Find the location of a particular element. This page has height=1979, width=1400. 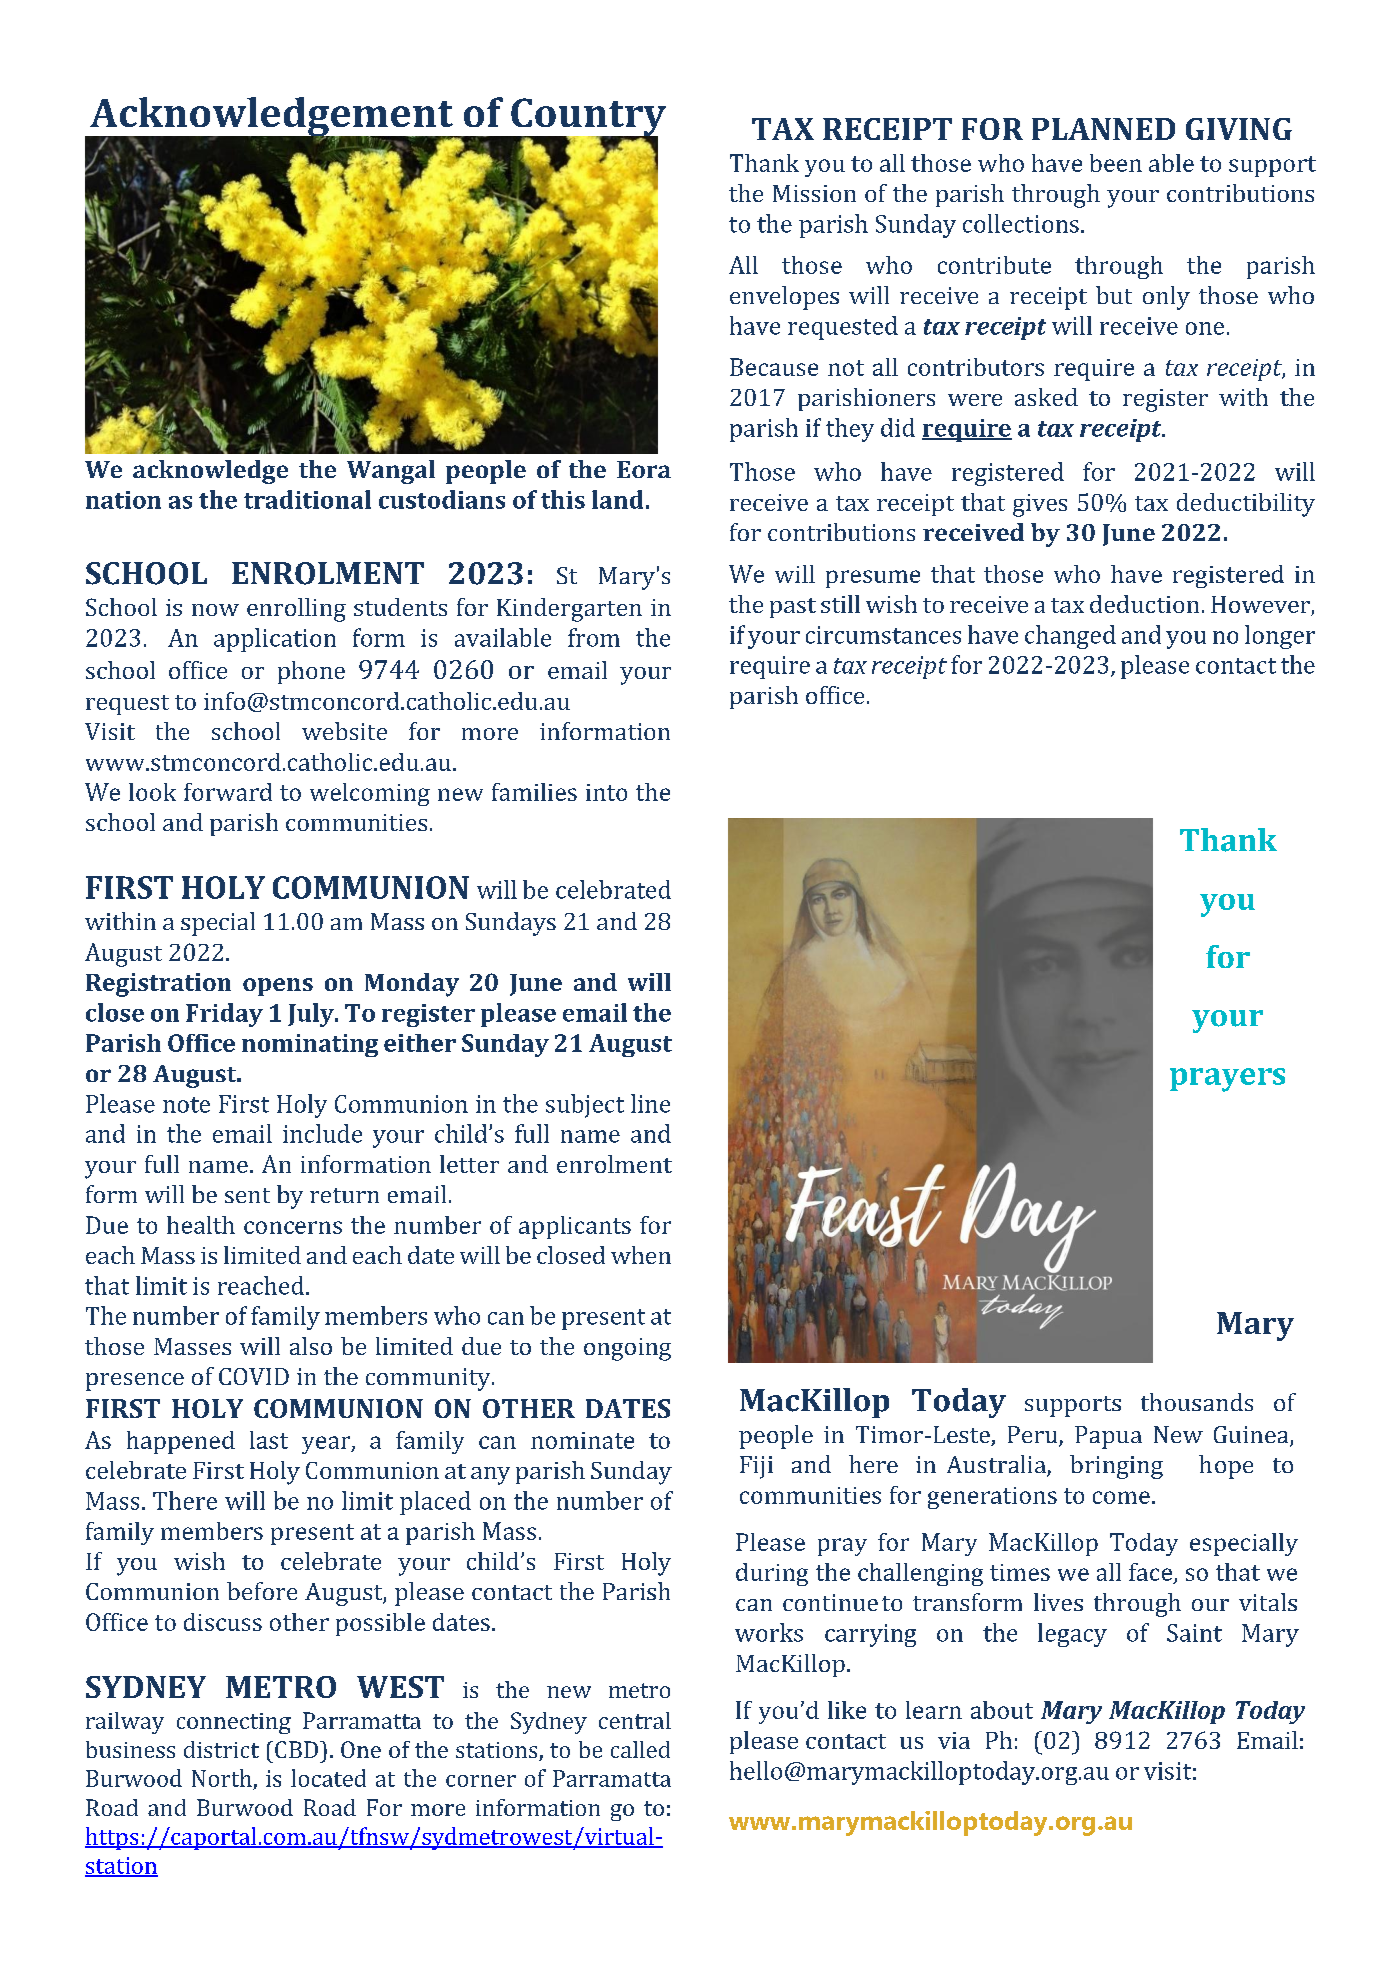

line is located at coordinates (650, 1103).
